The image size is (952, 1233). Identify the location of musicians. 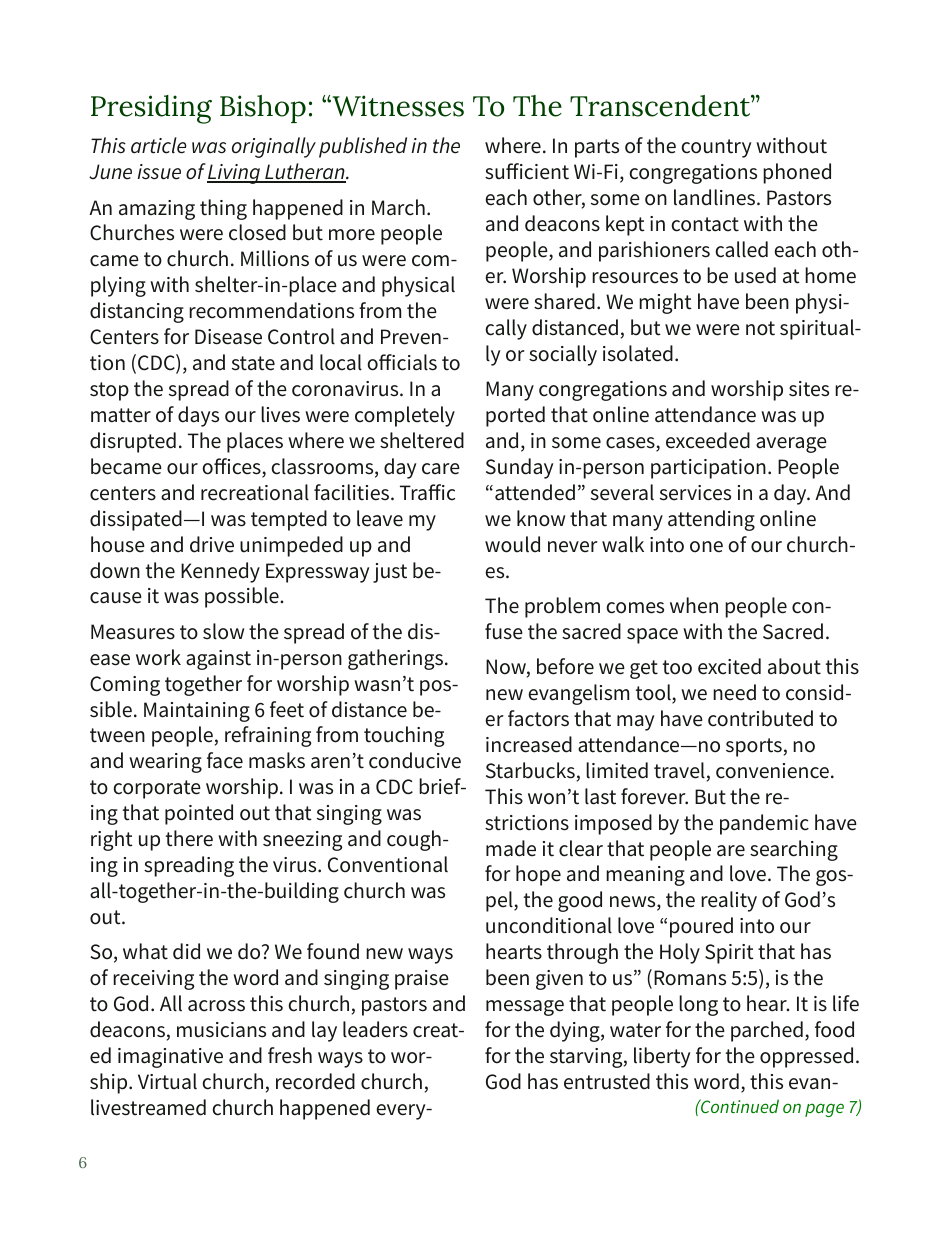
(221, 1030).
